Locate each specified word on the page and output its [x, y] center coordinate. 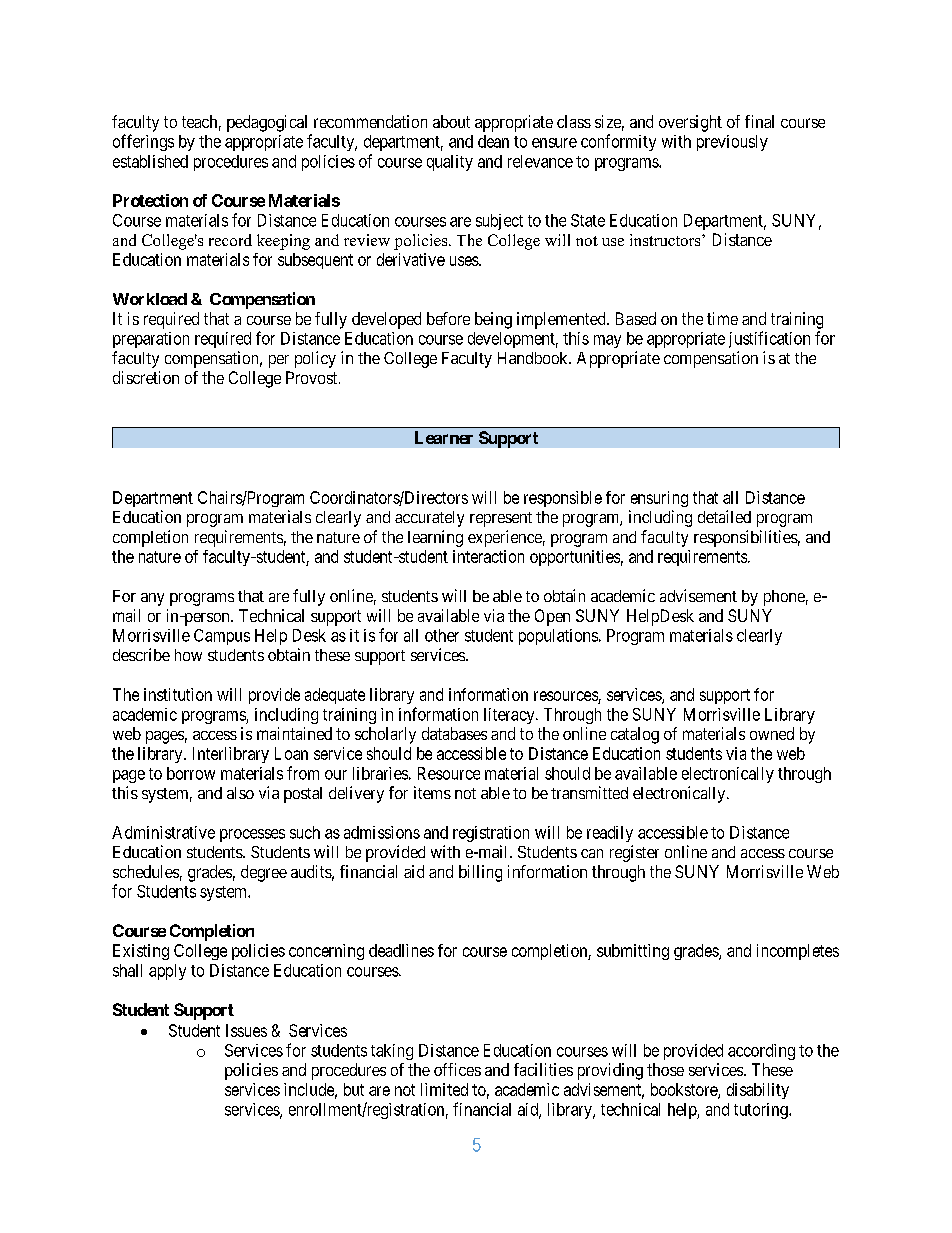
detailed [724, 516]
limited [444, 1089]
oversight [690, 123]
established [150, 161]
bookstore [685, 1090]
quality [450, 163]
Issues [246, 1030]
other [442, 635]
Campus [222, 637]
